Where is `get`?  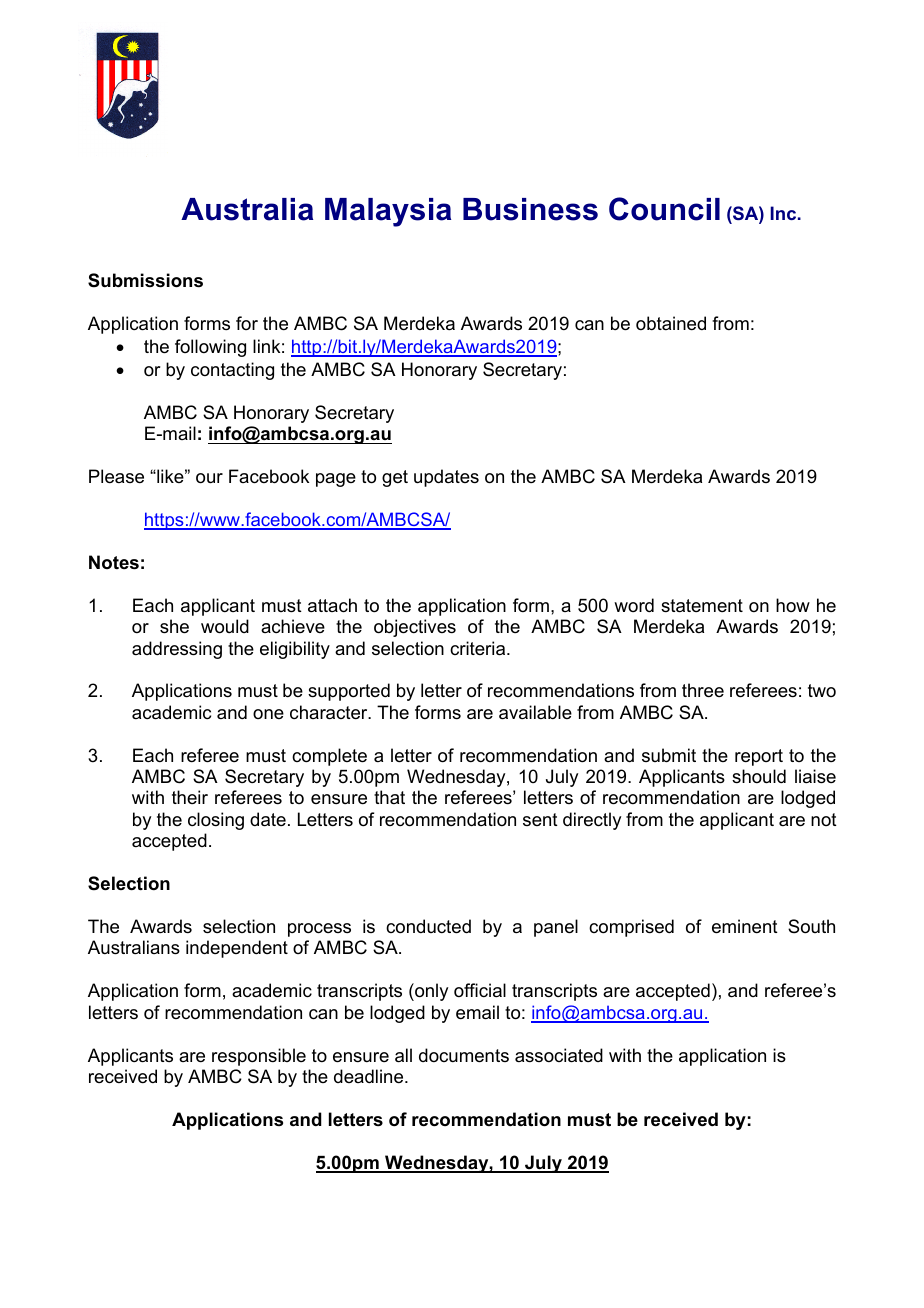 get is located at coordinates (395, 478).
